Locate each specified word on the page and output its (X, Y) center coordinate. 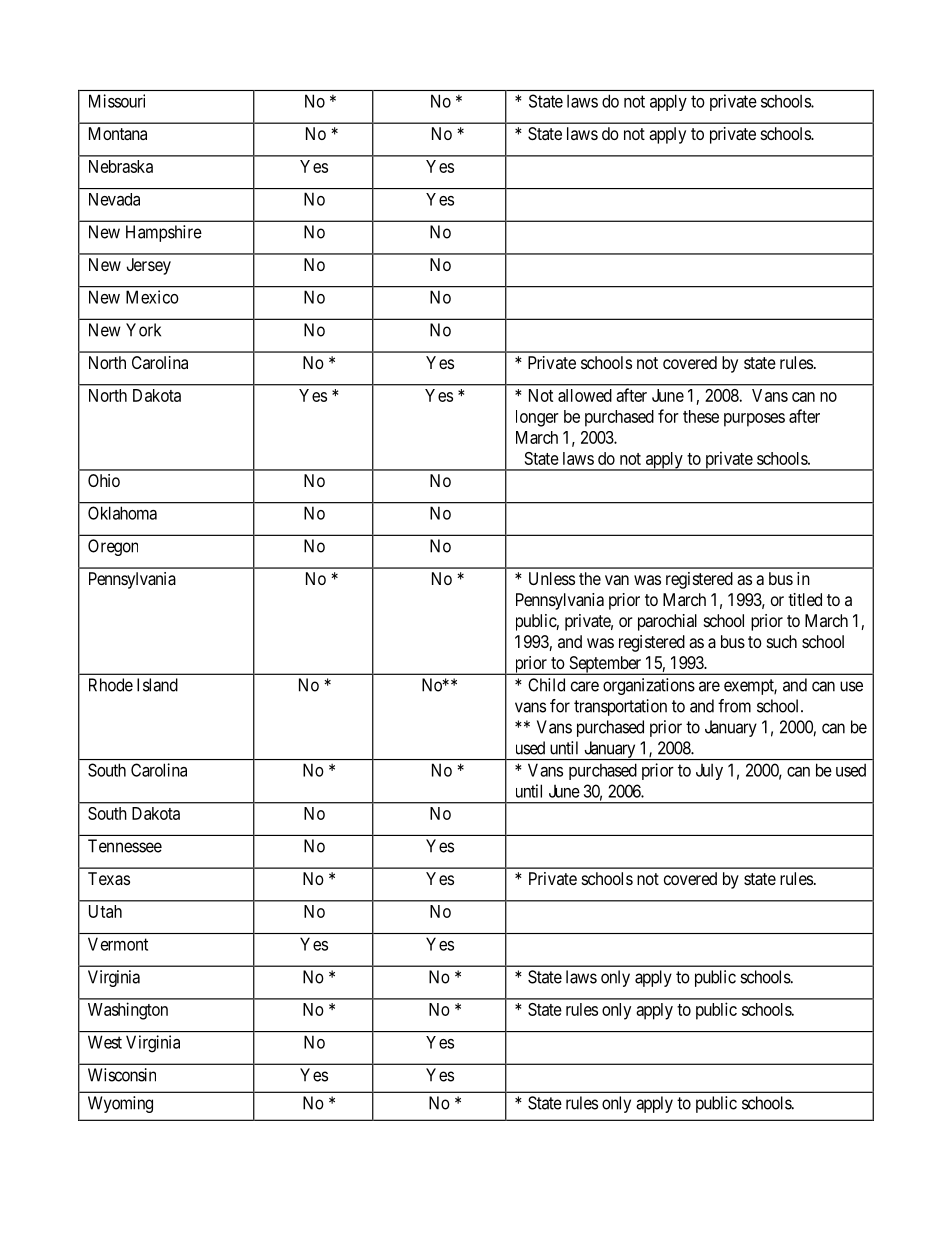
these (701, 416)
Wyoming (120, 1104)
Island (157, 685)
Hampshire (164, 233)
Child (546, 685)
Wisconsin (122, 1075)
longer (537, 418)
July (709, 771)
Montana (118, 133)
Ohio (104, 480)
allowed (585, 395)
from (734, 706)
